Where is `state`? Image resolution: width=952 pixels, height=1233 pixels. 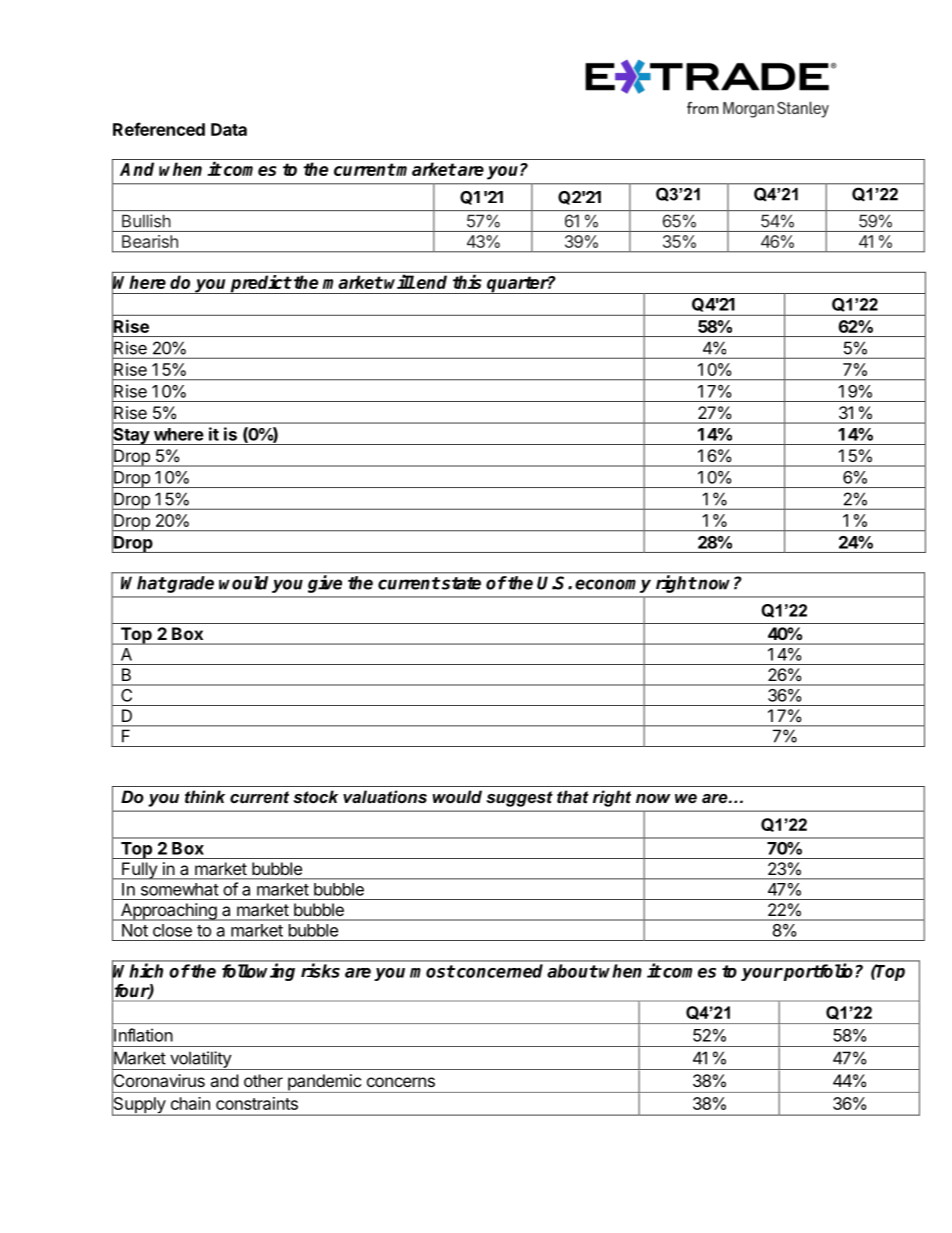
state is located at coordinates (461, 583).
